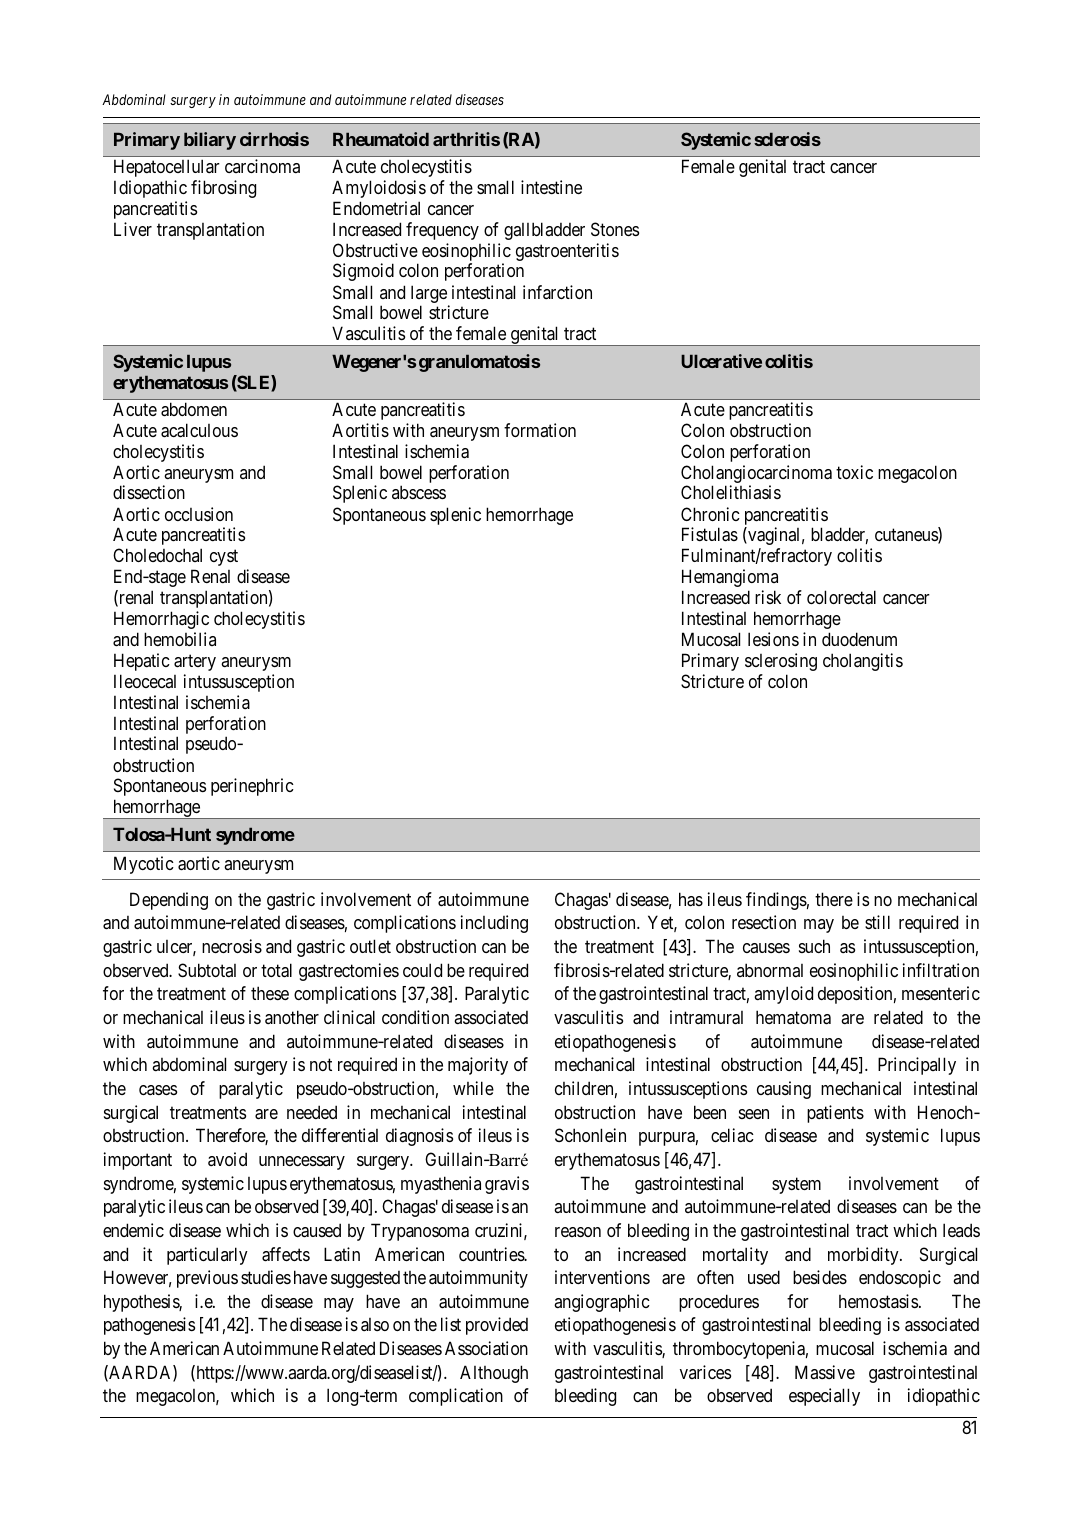  What do you see at coordinates (863, 662) in the document?
I see `cholangitis` at bounding box center [863, 662].
